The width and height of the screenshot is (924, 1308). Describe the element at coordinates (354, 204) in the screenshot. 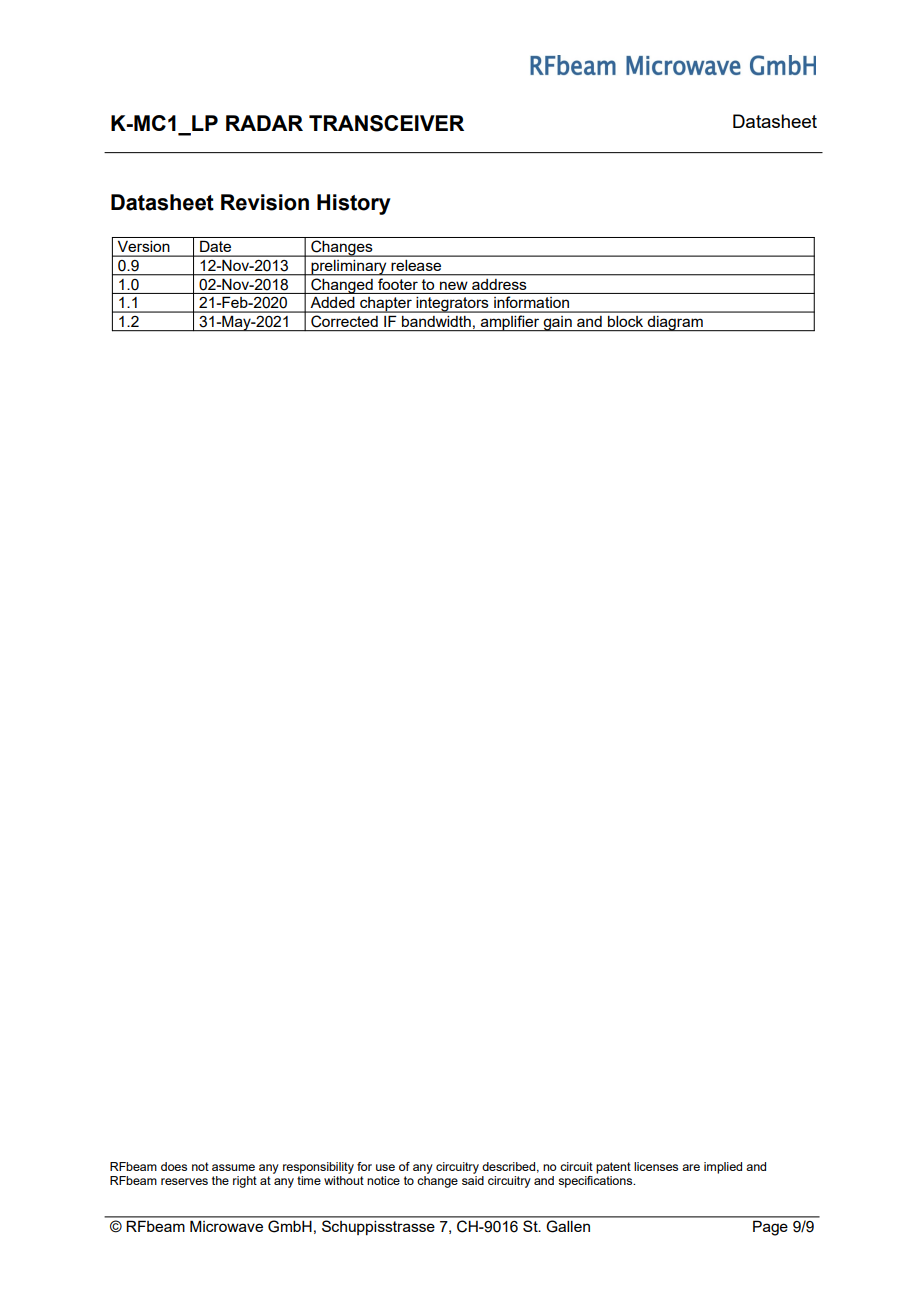

I see `History` at that location.
